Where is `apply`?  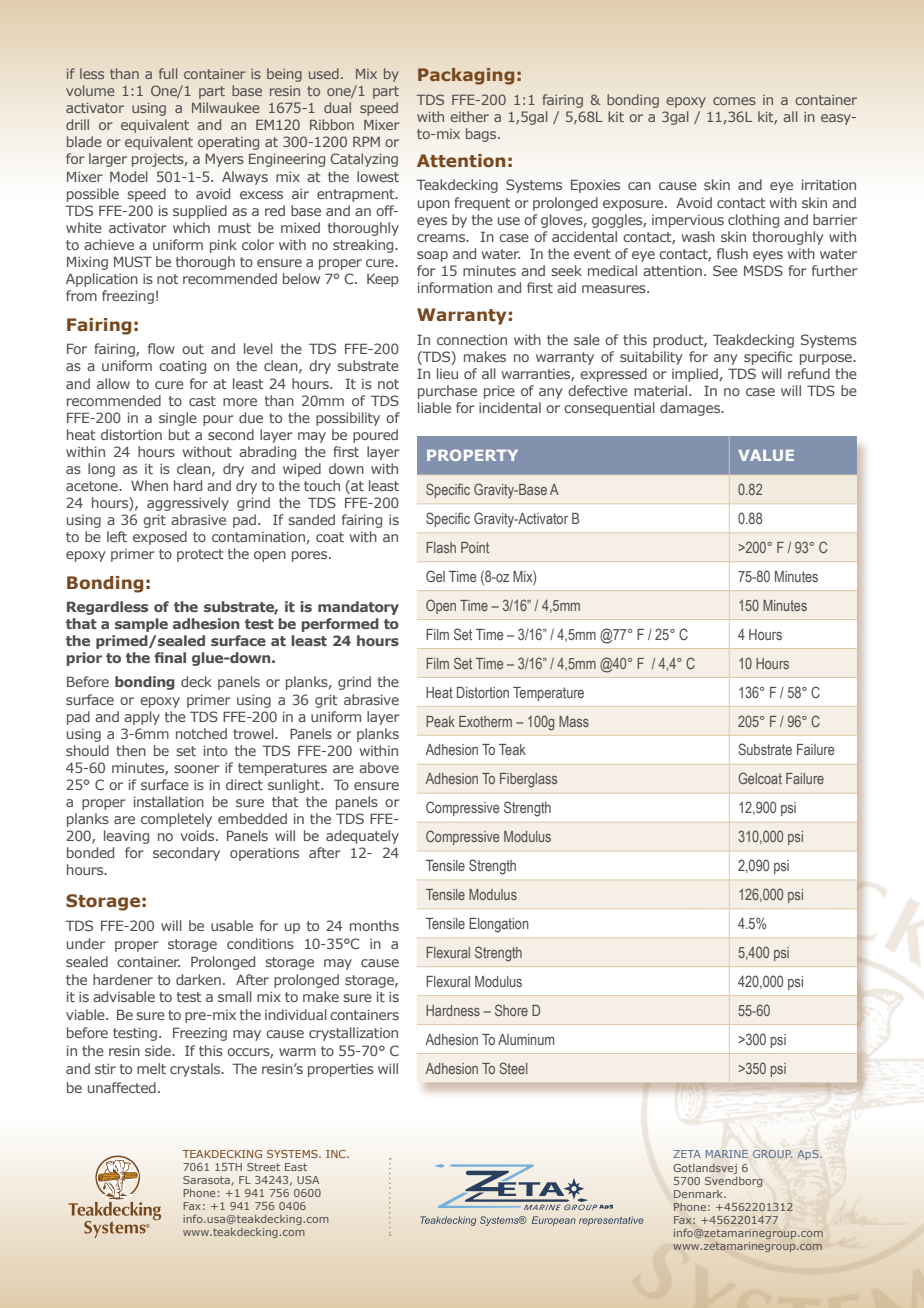 apply is located at coordinates (142, 718).
